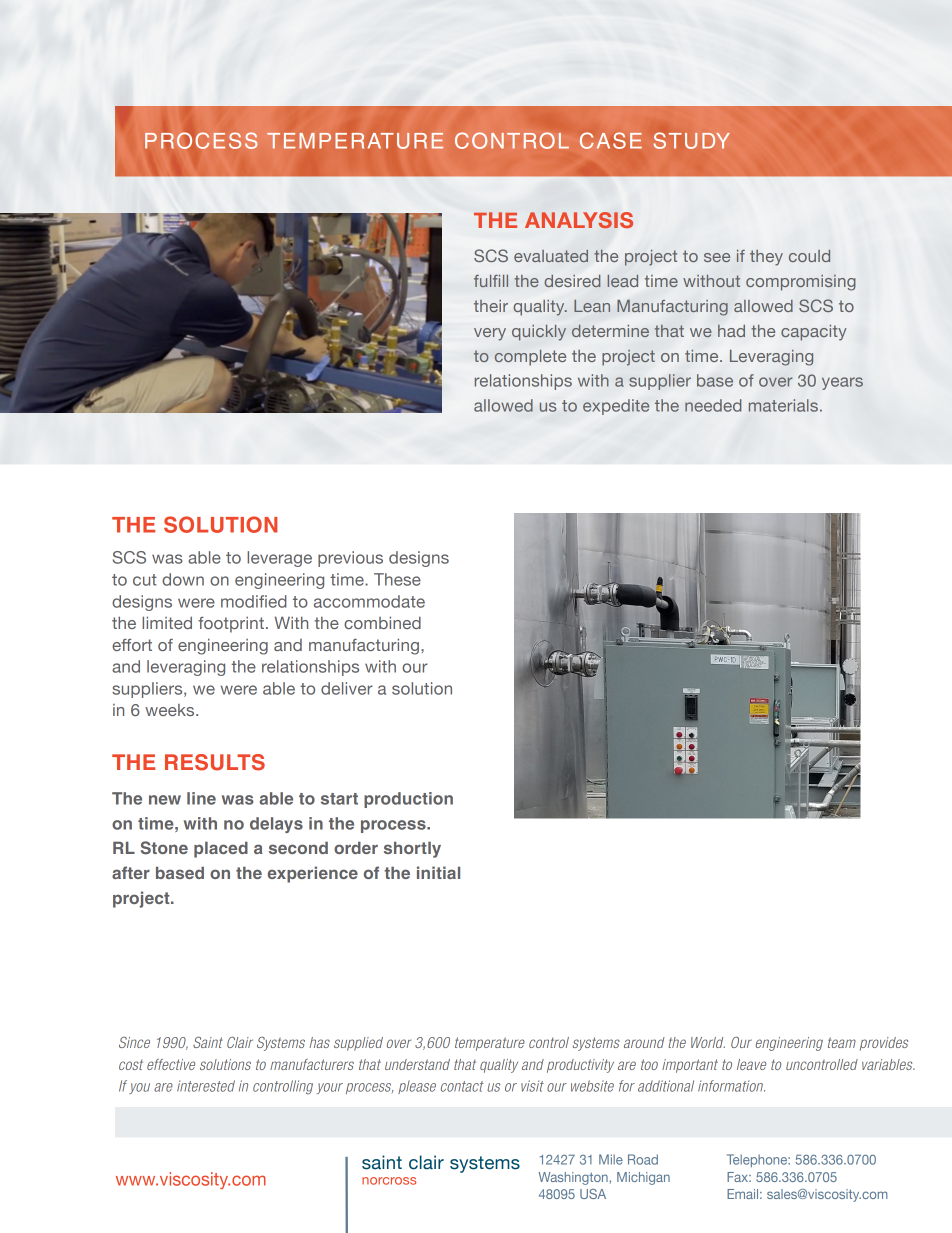 The image size is (952, 1233). Describe the element at coordinates (530, 358) in the screenshot. I see `complete` at that location.
